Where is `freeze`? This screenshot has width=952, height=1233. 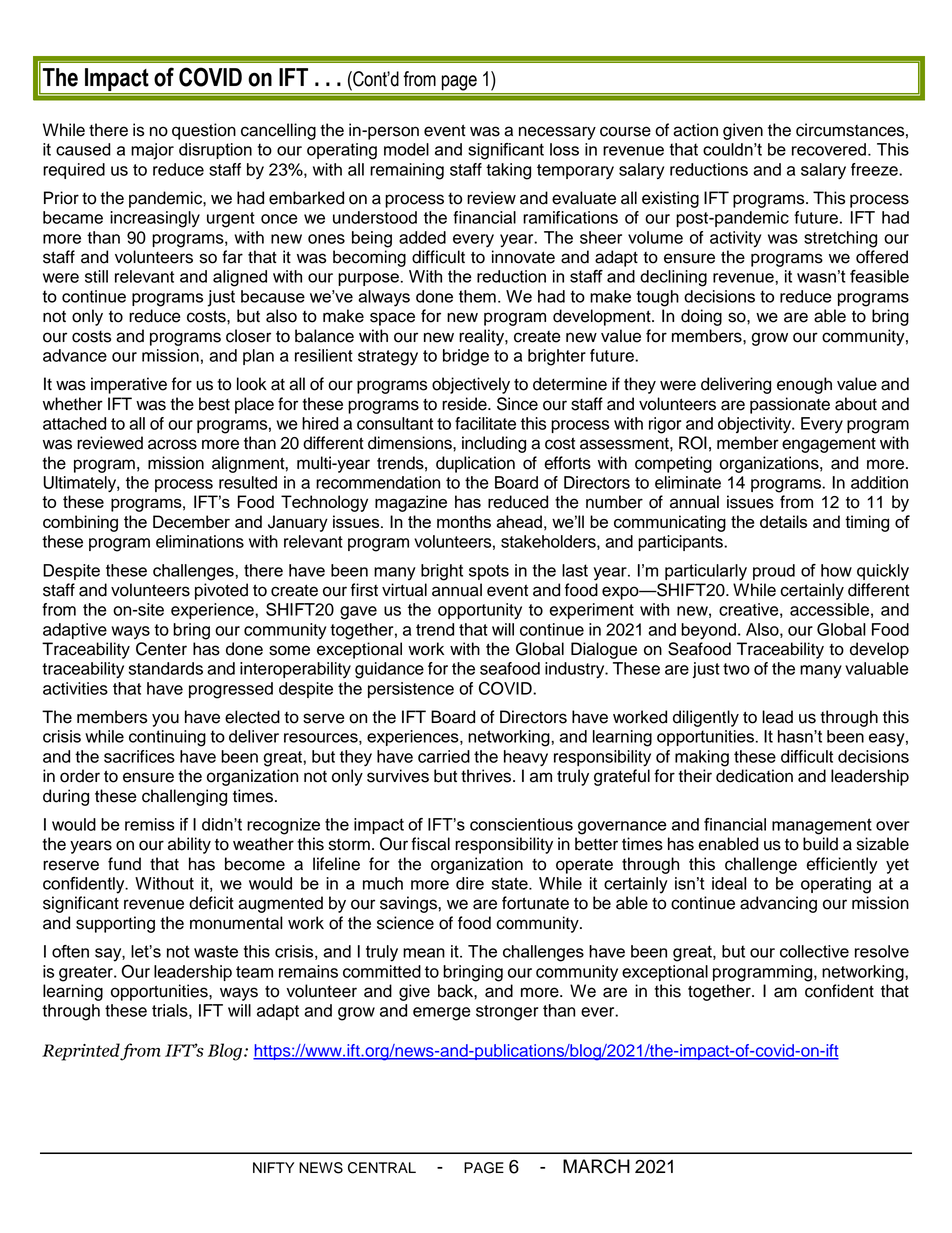
freeze is located at coordinates (875, 169).
